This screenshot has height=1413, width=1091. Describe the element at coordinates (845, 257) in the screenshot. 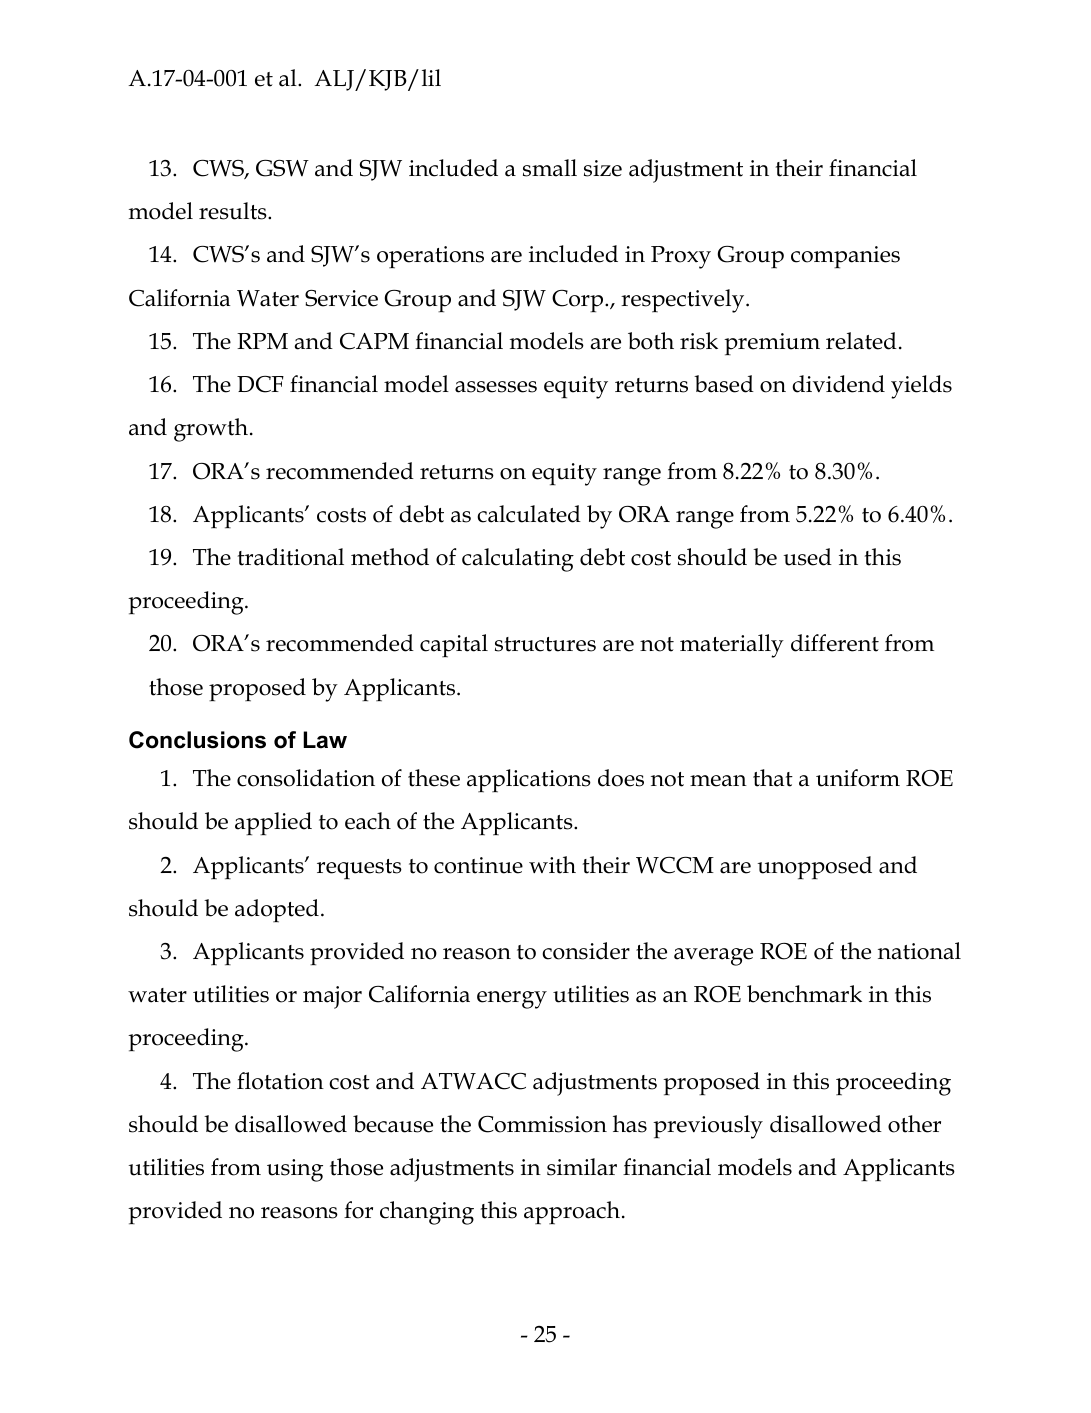

I see `companies` at that location.
